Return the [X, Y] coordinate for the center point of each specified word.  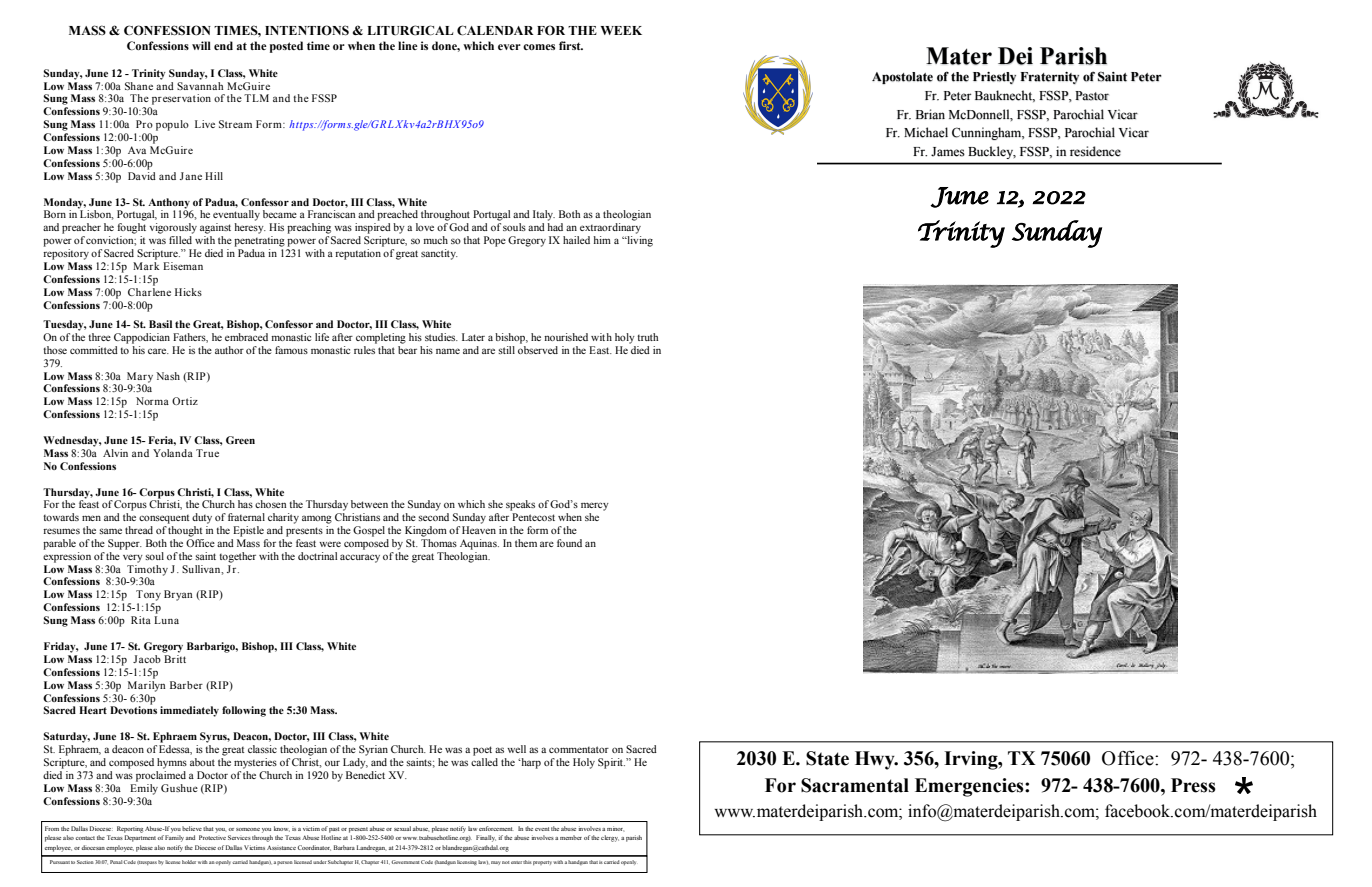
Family [174, 838]
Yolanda [173, 453]
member [571, 837]
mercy [595, 506]
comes [539, 47]
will [201, 45]
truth [647, 337]
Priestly [994, 78]
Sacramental [855, 785]
